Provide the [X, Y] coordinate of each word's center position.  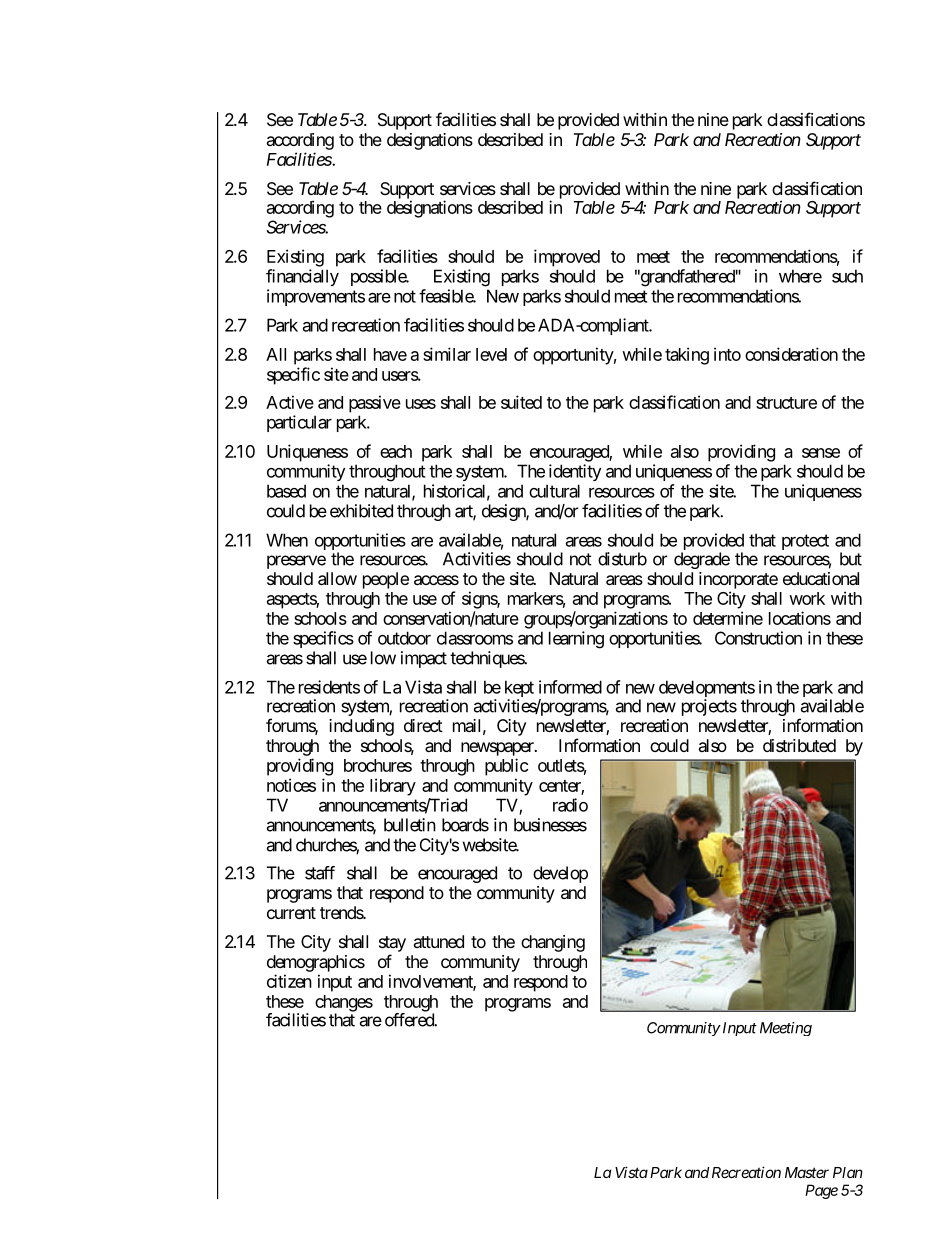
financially [302, 277]
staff [320, 873]
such [847, 276]
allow [337, 578]
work [807, 598]
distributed [799, 745]
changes [344, 1004]
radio [570, 805]
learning [576, 640]
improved [567, 258]
